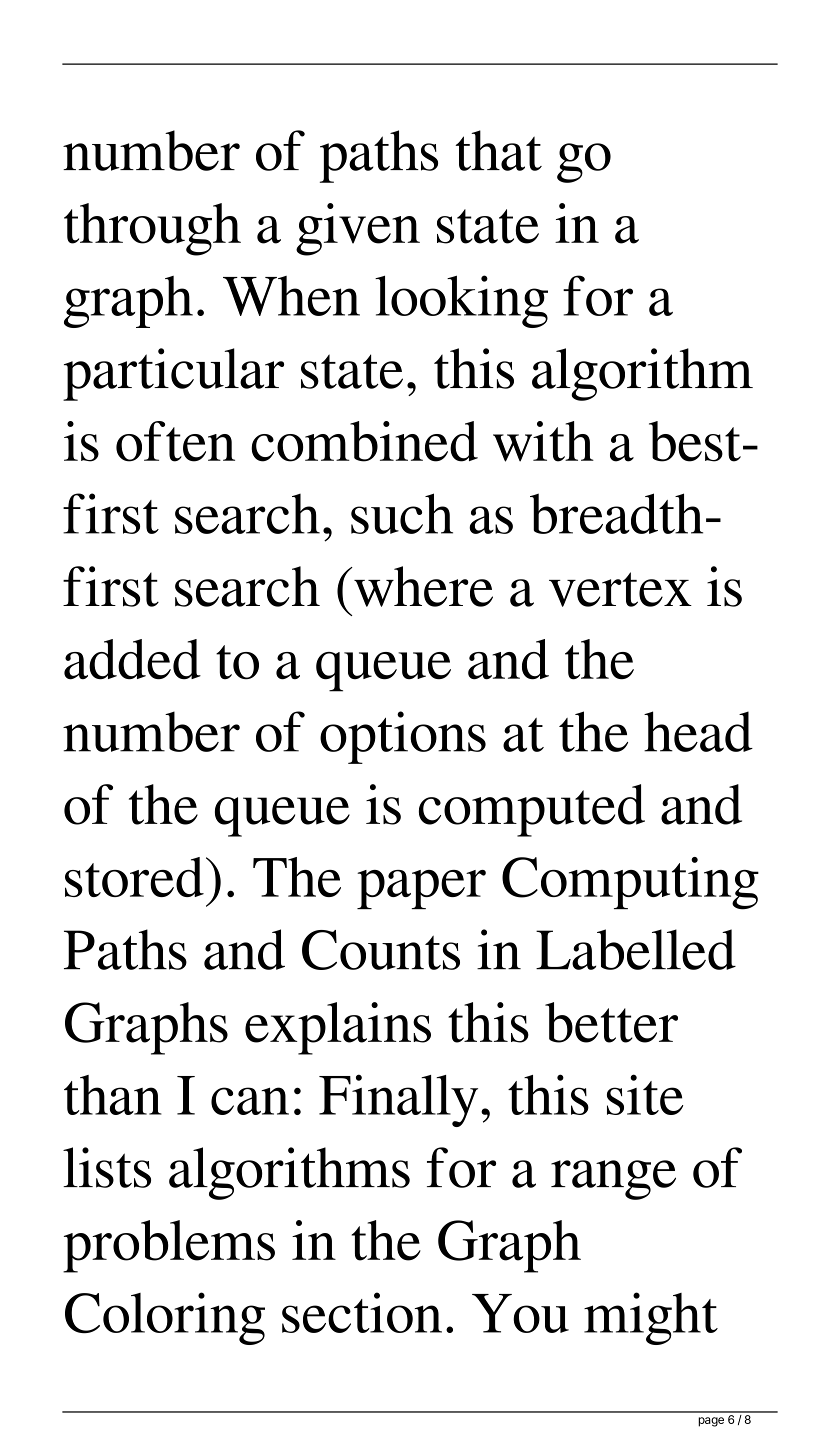 The image size is (840, 1454). Describe the element at coordinates (613, 1180) in the screenshot. I see `range` at that location.
